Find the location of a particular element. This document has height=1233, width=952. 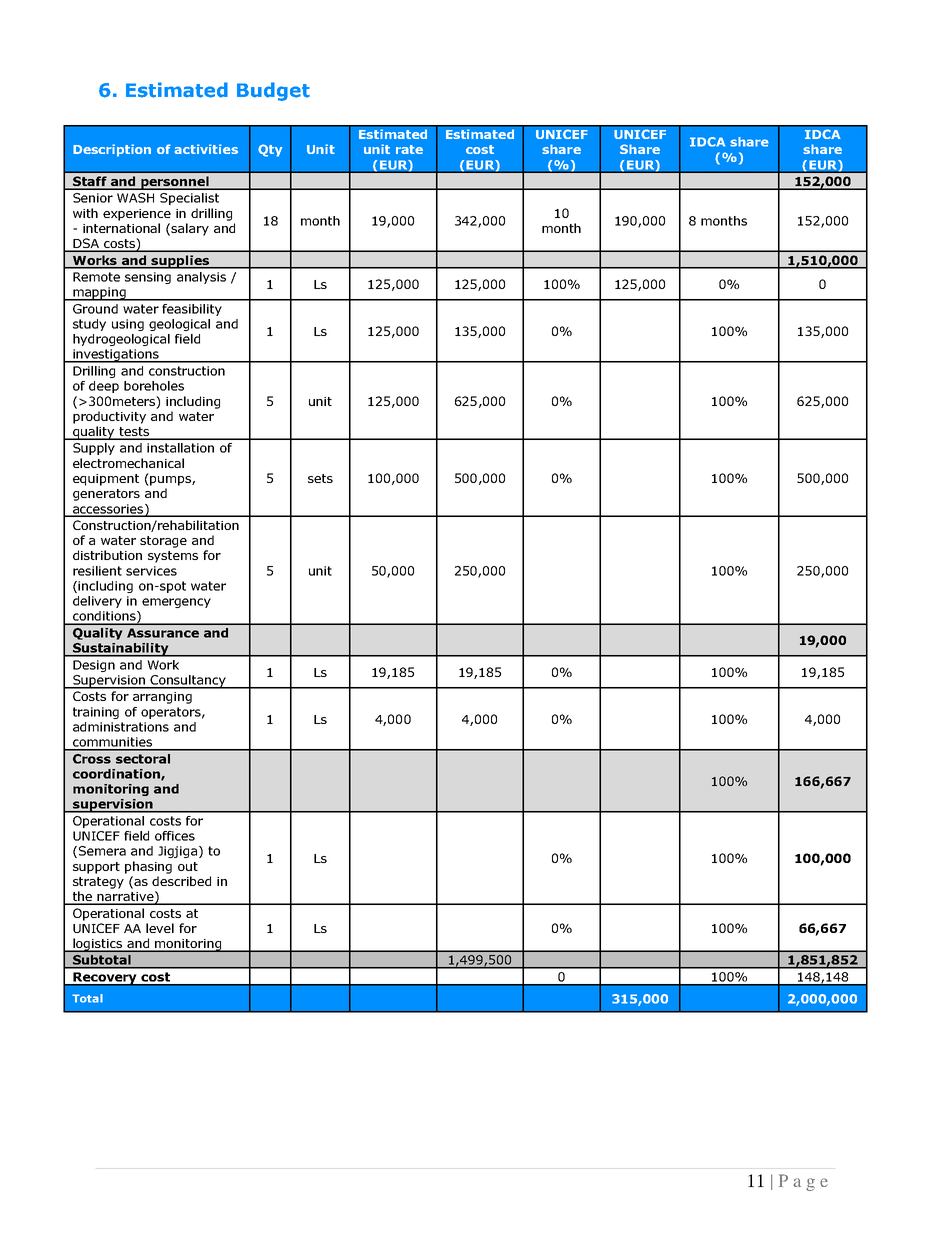

Description is located at coordinates (112, 150).
